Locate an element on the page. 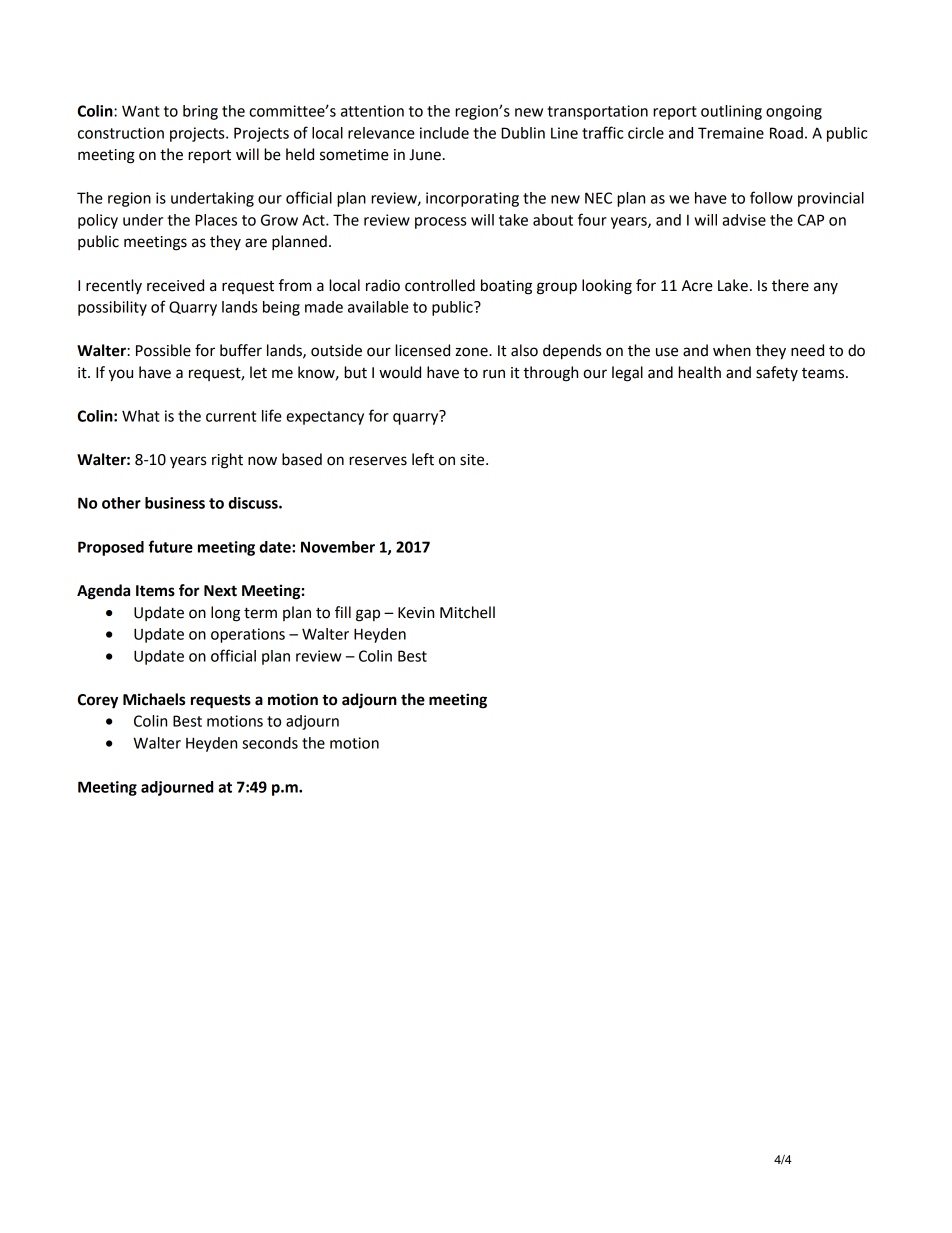  Michaels is located at coordinates (154, 699).
